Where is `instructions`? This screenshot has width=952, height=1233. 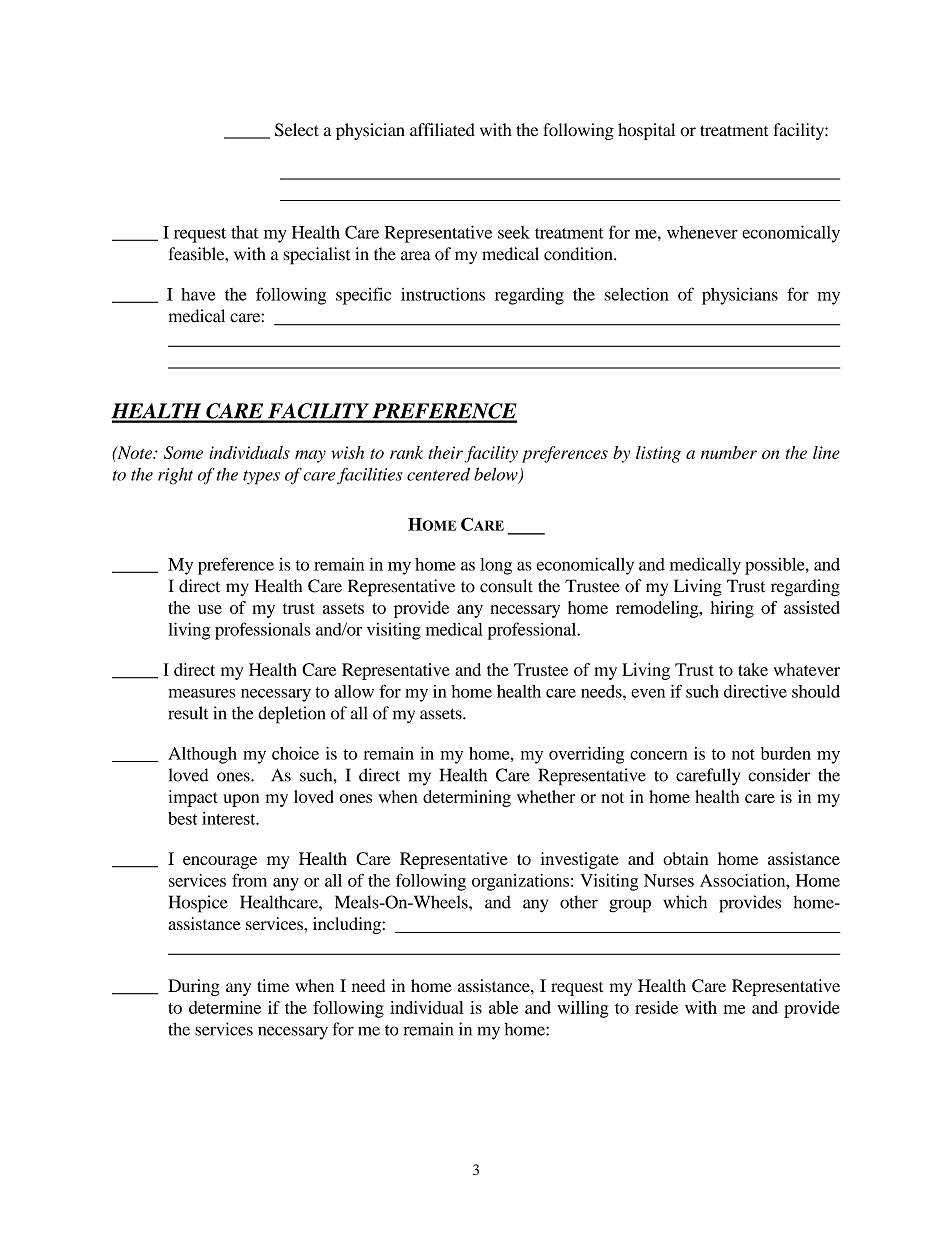
instructions is located at coordinates (443, 294).
